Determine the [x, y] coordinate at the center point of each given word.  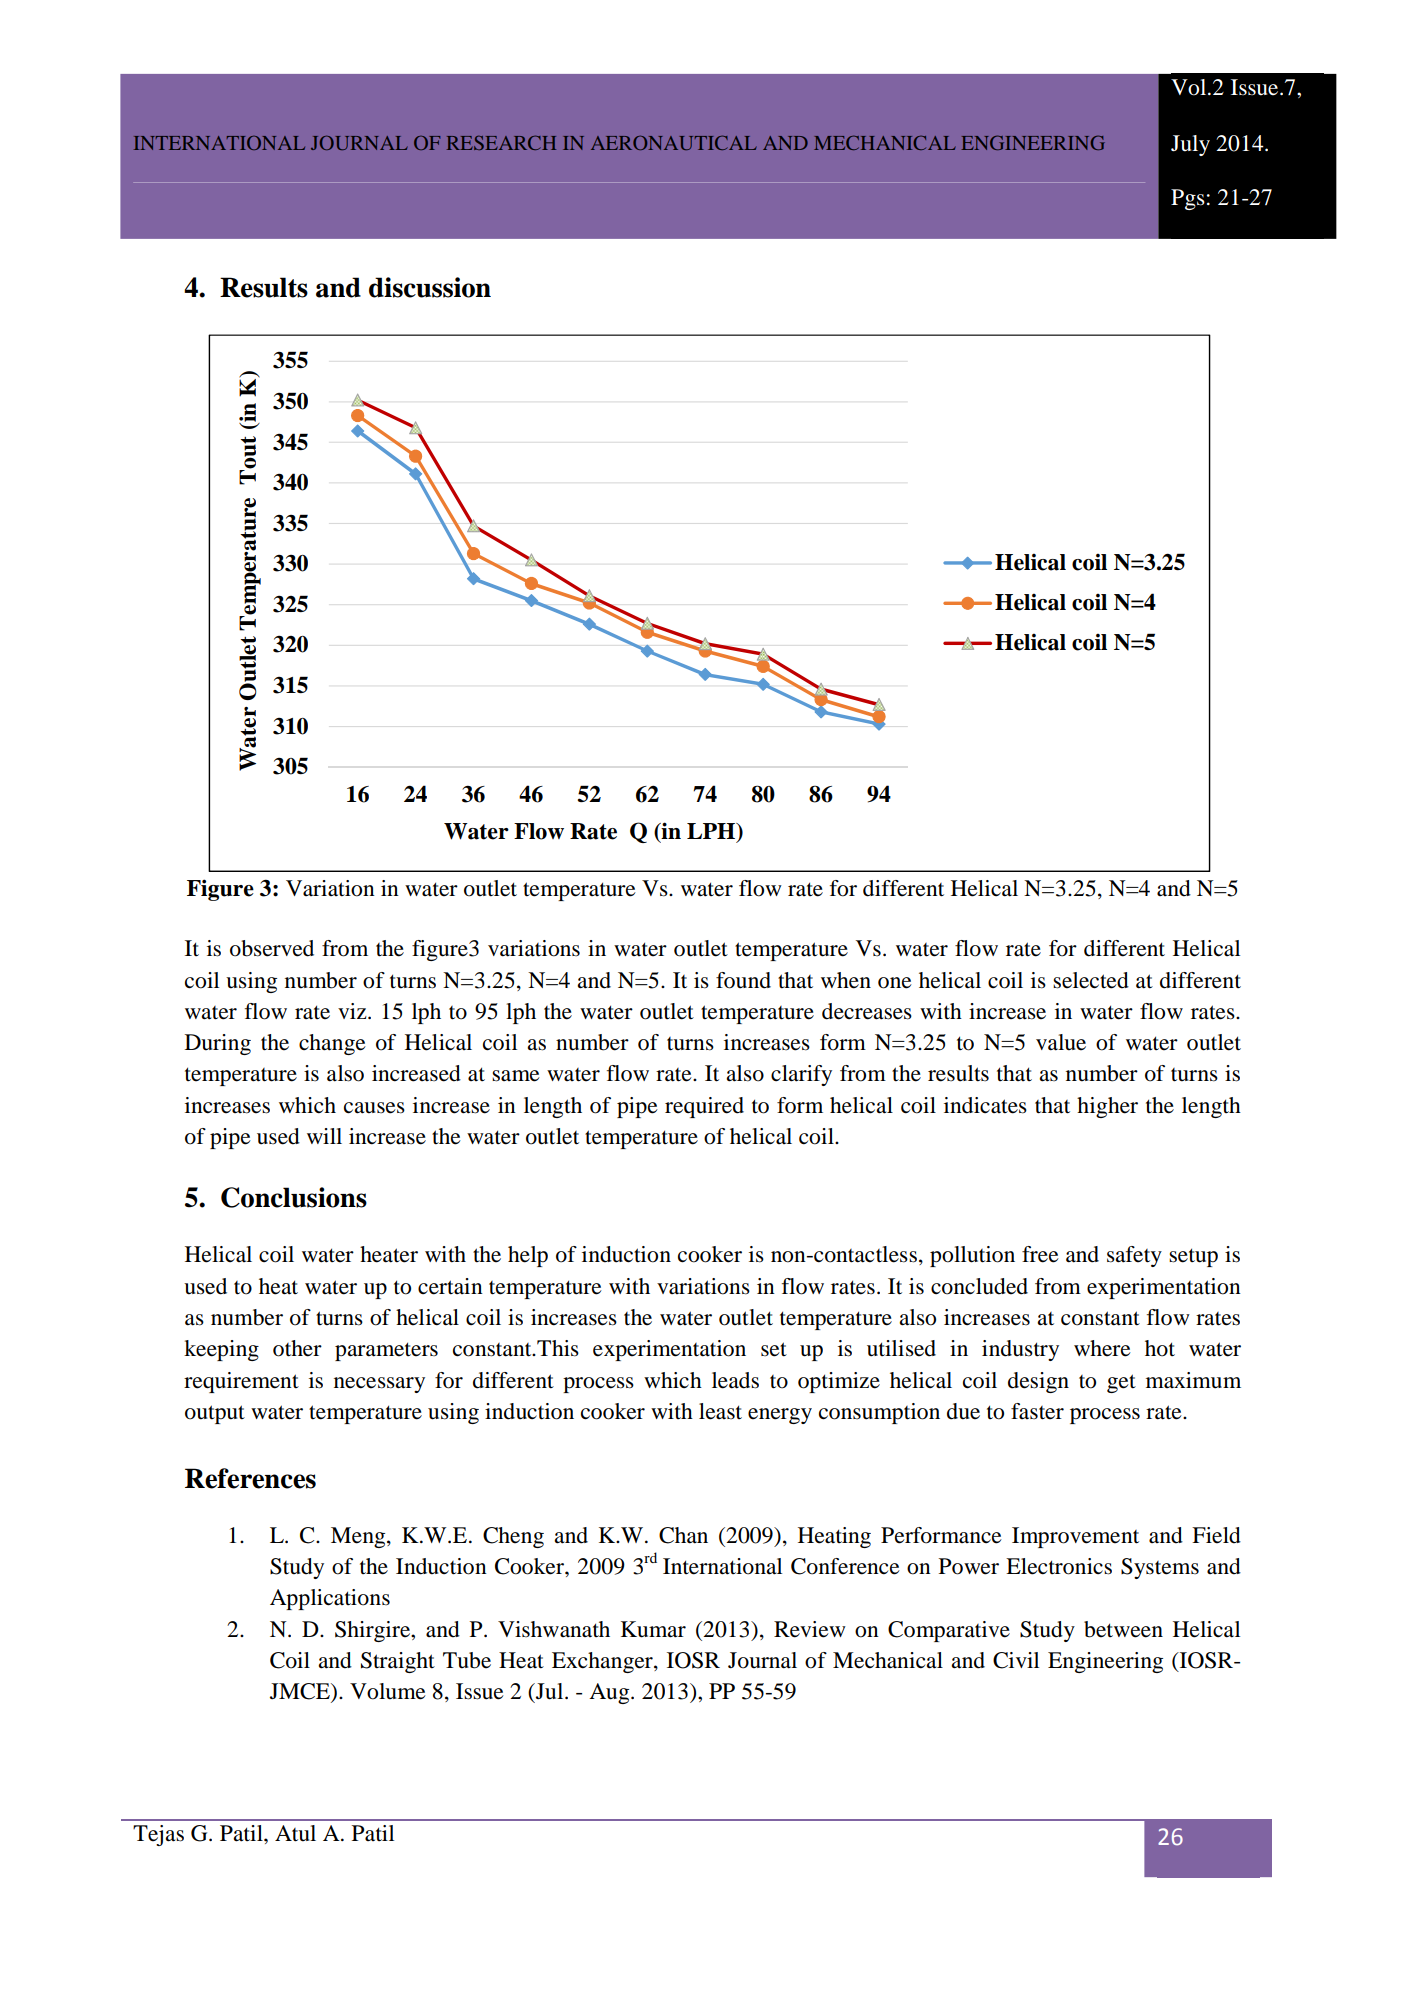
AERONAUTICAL [674, 142]
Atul [295, 1833]
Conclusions [294, 1197]
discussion [430, 287]
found [743, 980]
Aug [610, 1693]
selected [1091, 980]
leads [735, 1380]
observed [272, 948]
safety [1134, 1256]
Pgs [1188, 199]
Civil [1016, 1660]
